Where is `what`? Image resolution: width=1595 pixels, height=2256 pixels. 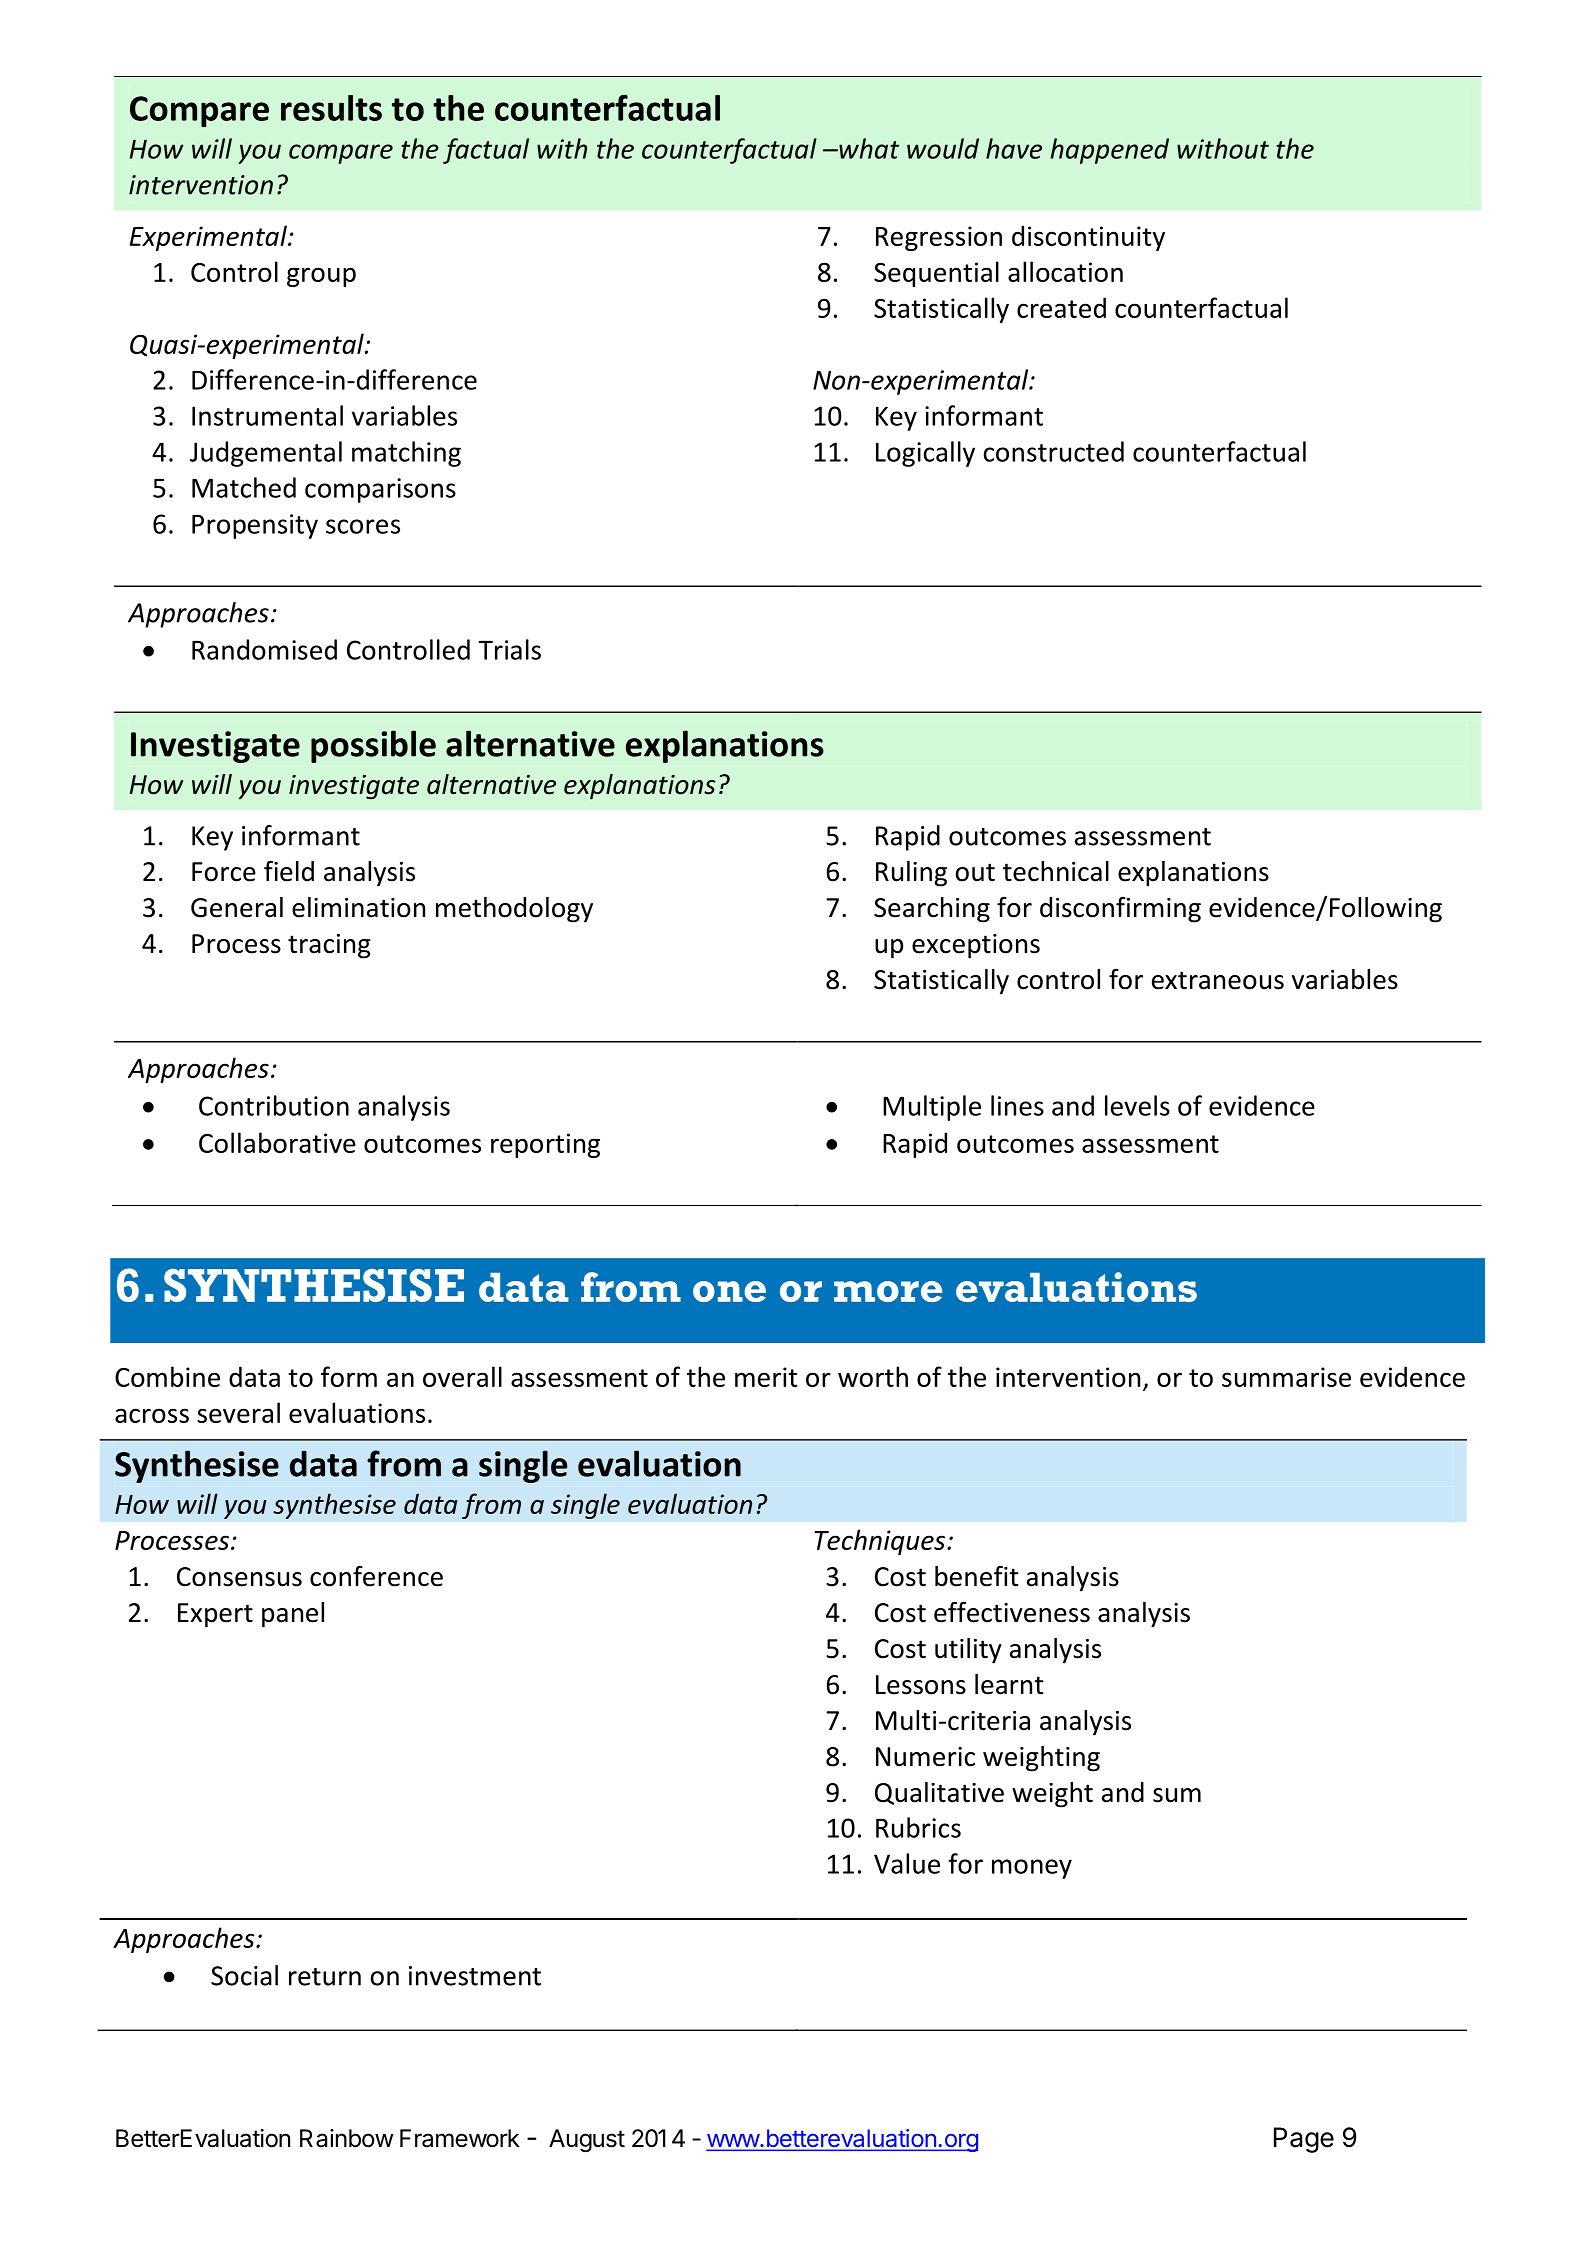 what is located at coordinates (868, 148).
